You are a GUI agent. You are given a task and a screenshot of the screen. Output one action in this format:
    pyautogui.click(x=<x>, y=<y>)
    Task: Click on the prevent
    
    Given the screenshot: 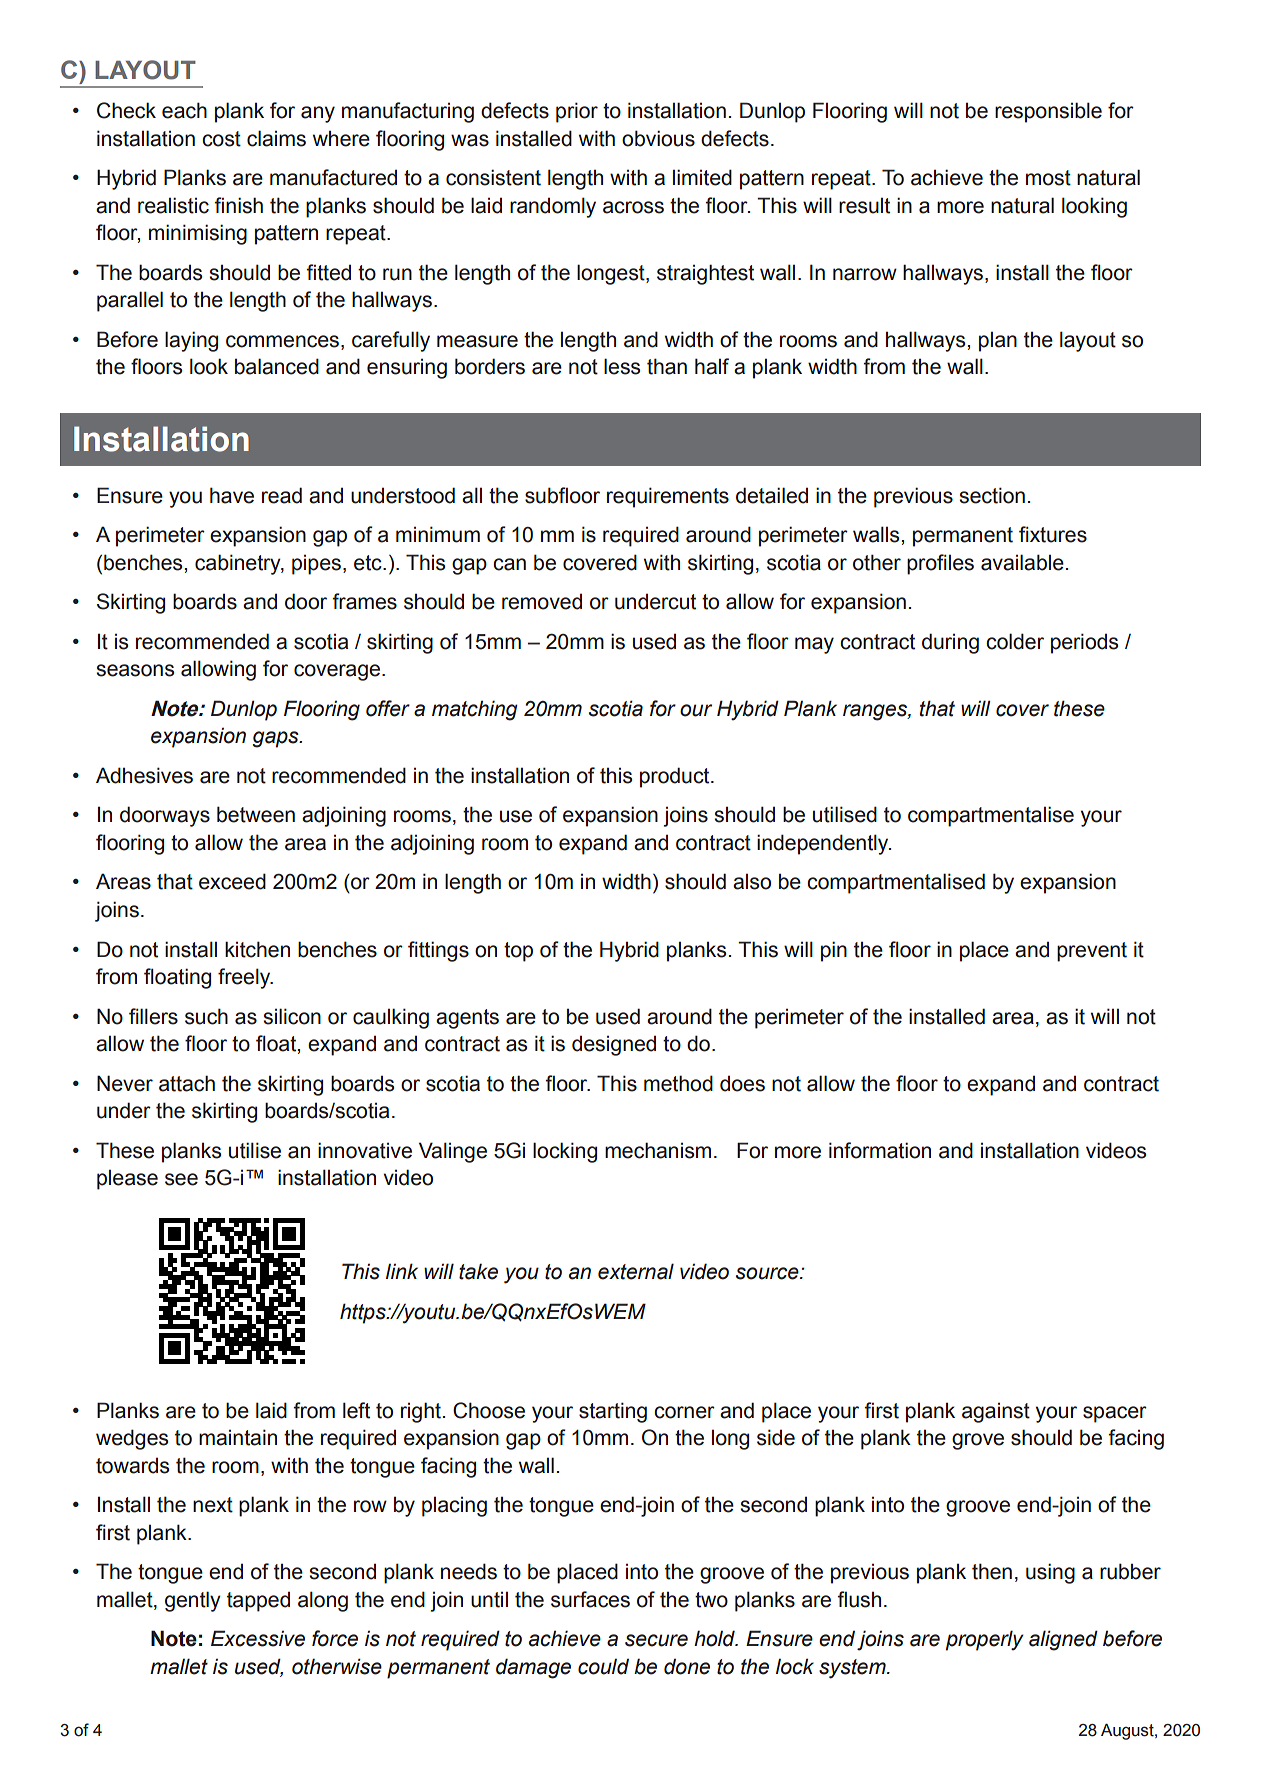 What is the action you would take?
    pyautogui.click(x=1092, y=952)
